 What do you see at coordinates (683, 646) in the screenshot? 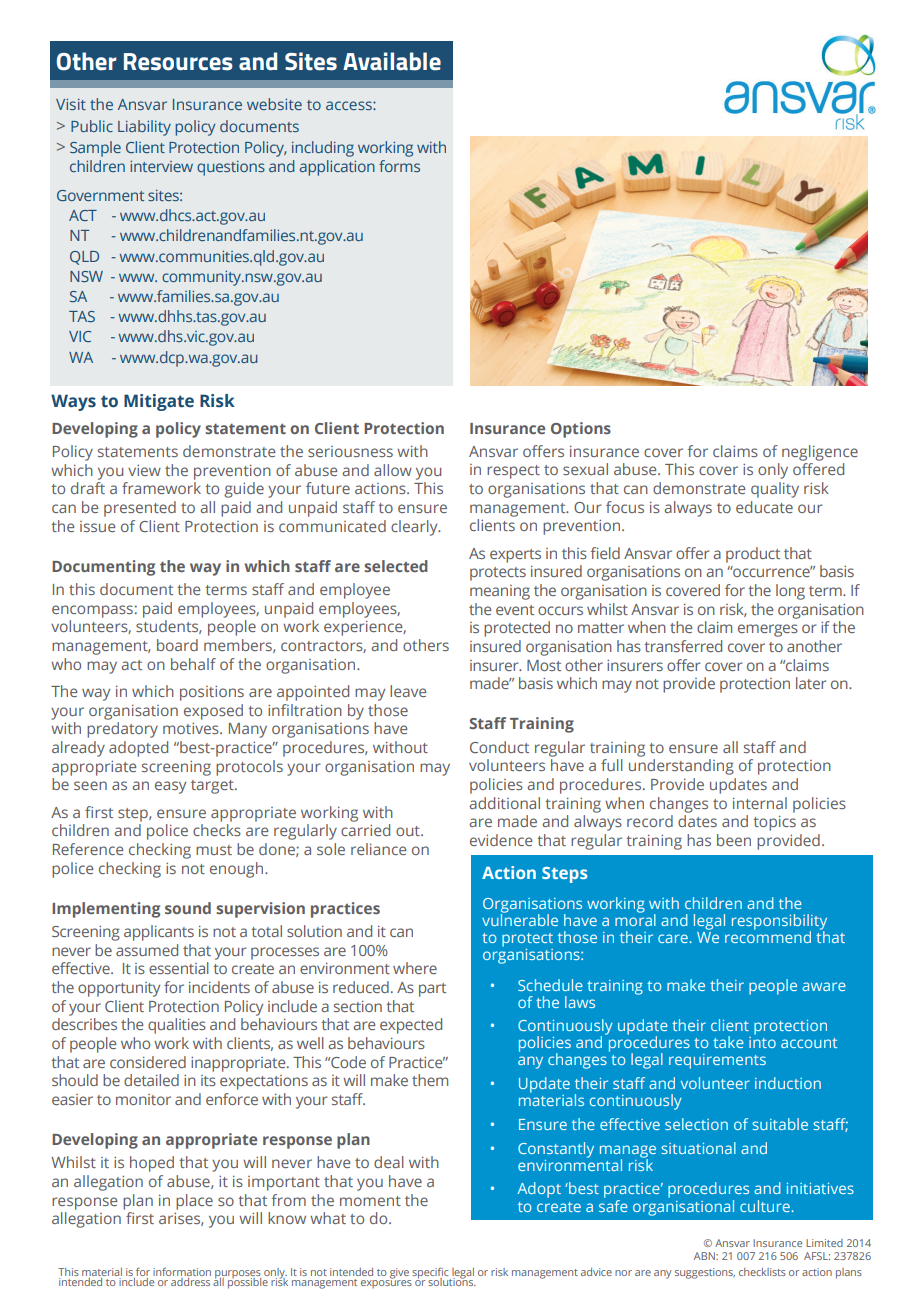
I see `transferred` at bounding box center [683, 646].
